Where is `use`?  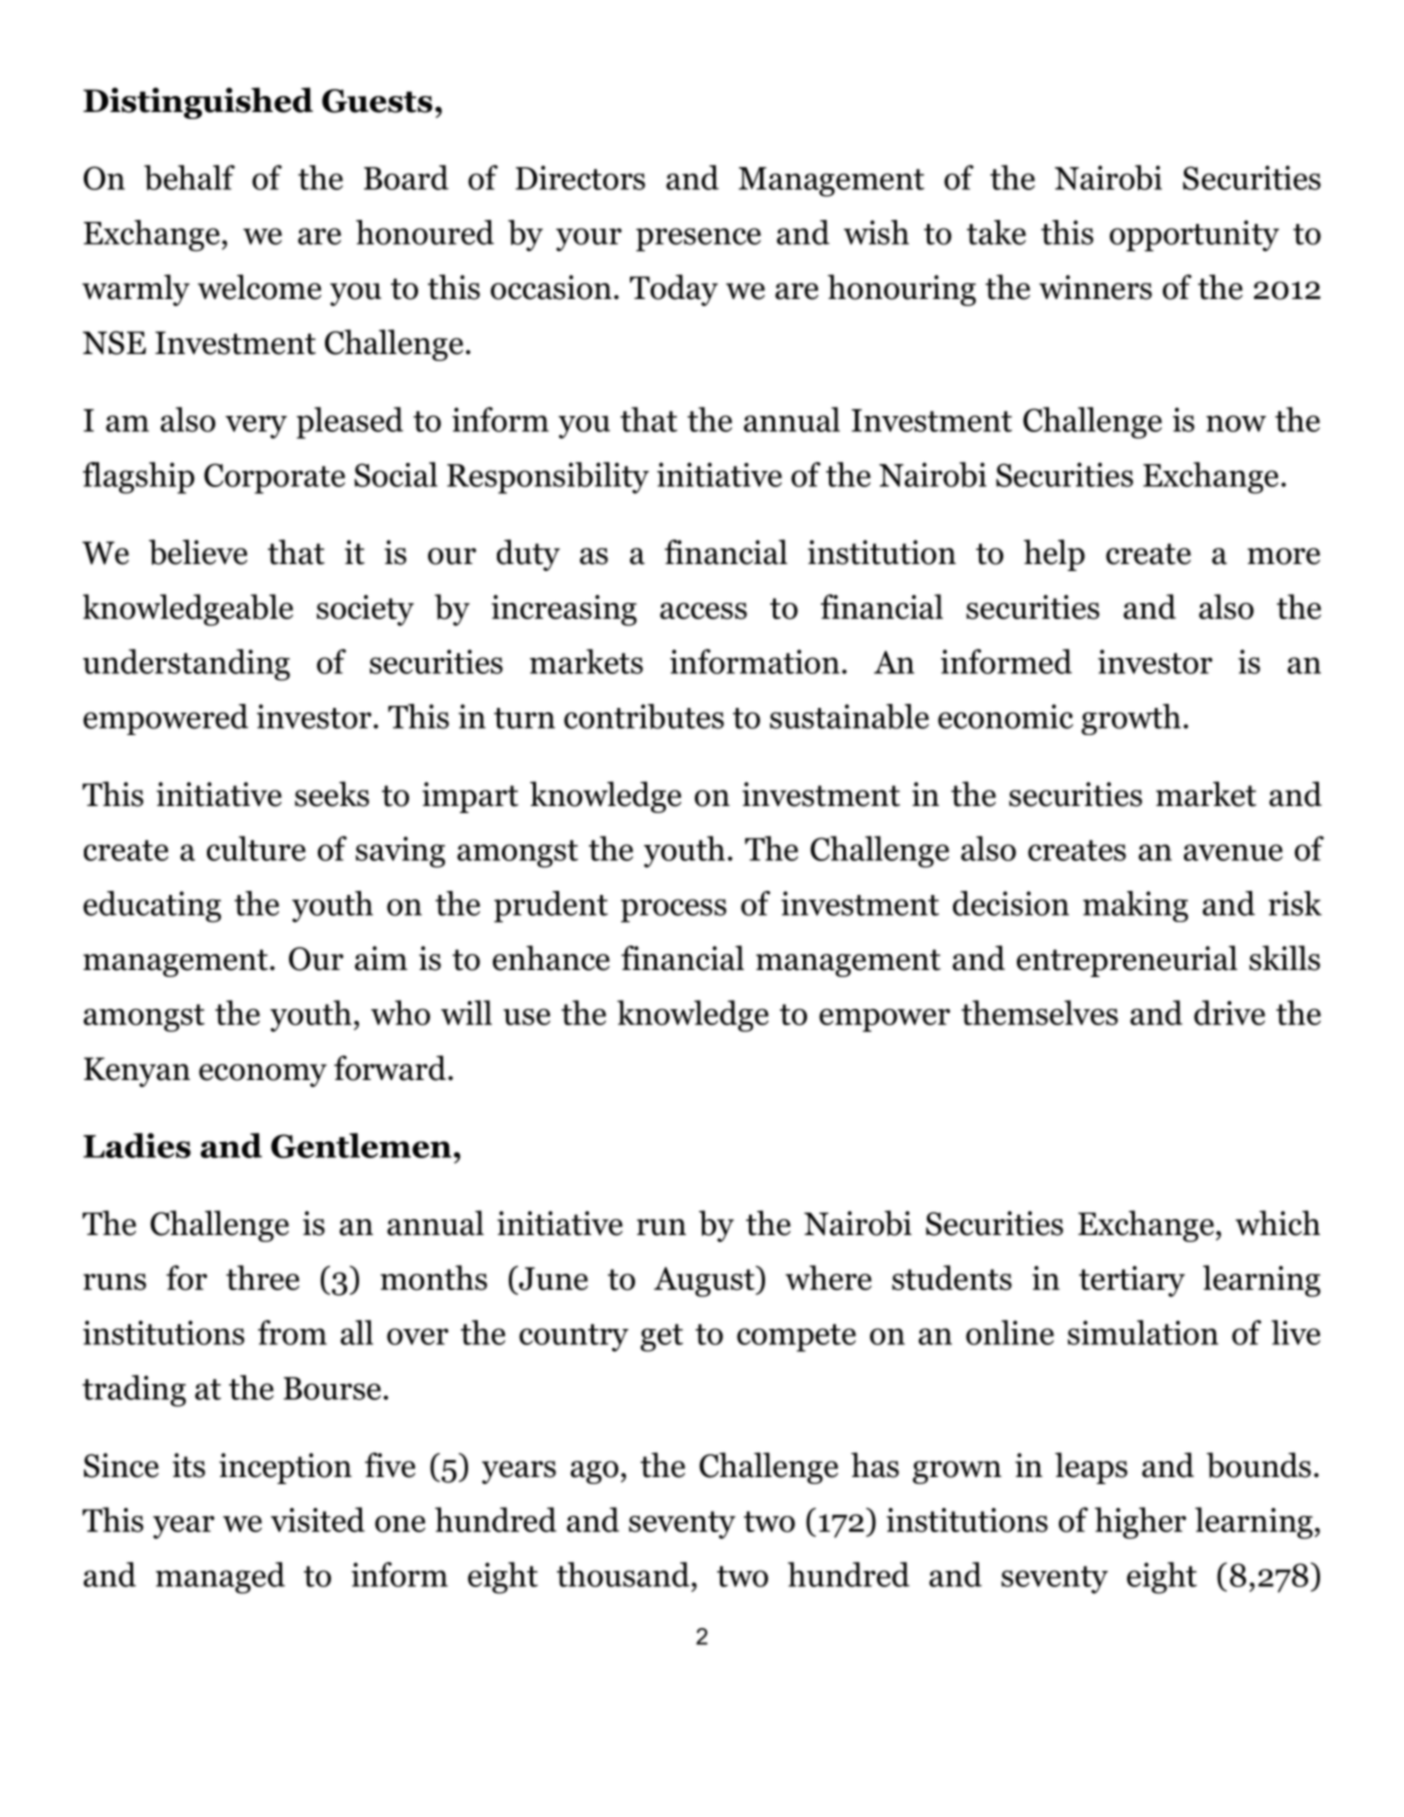
use is located at coordinates (526, 1016).
